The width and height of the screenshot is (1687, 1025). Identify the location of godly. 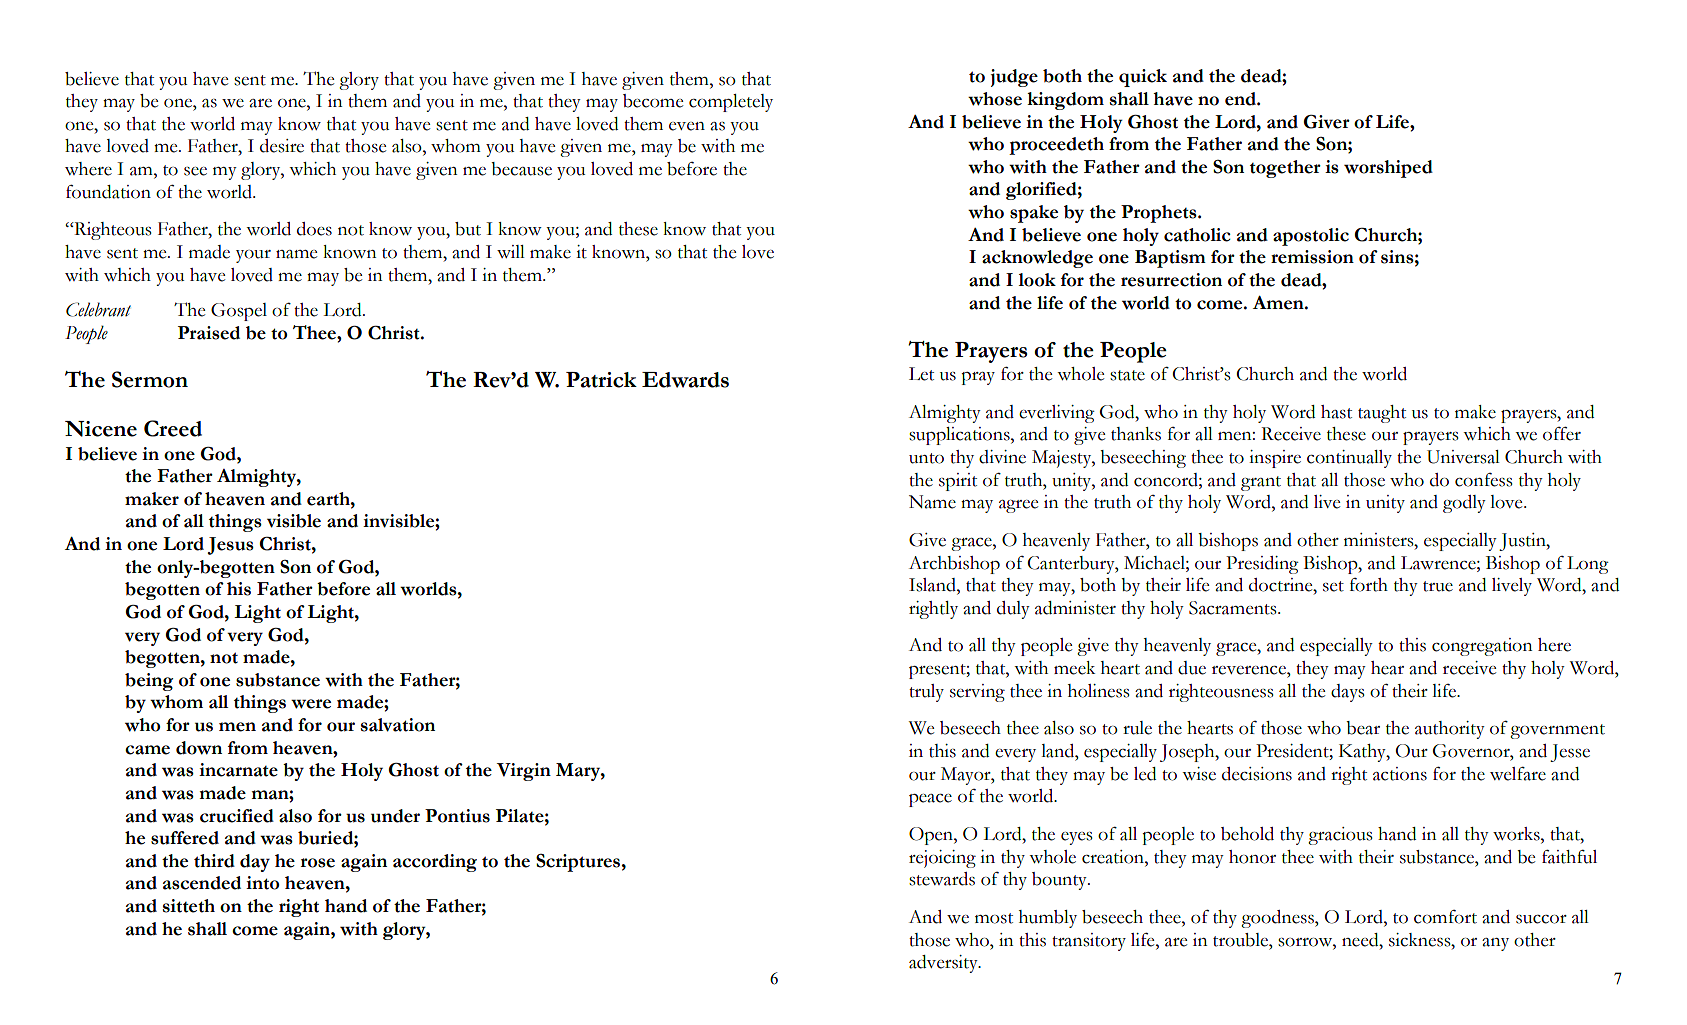
(1464, 504).
